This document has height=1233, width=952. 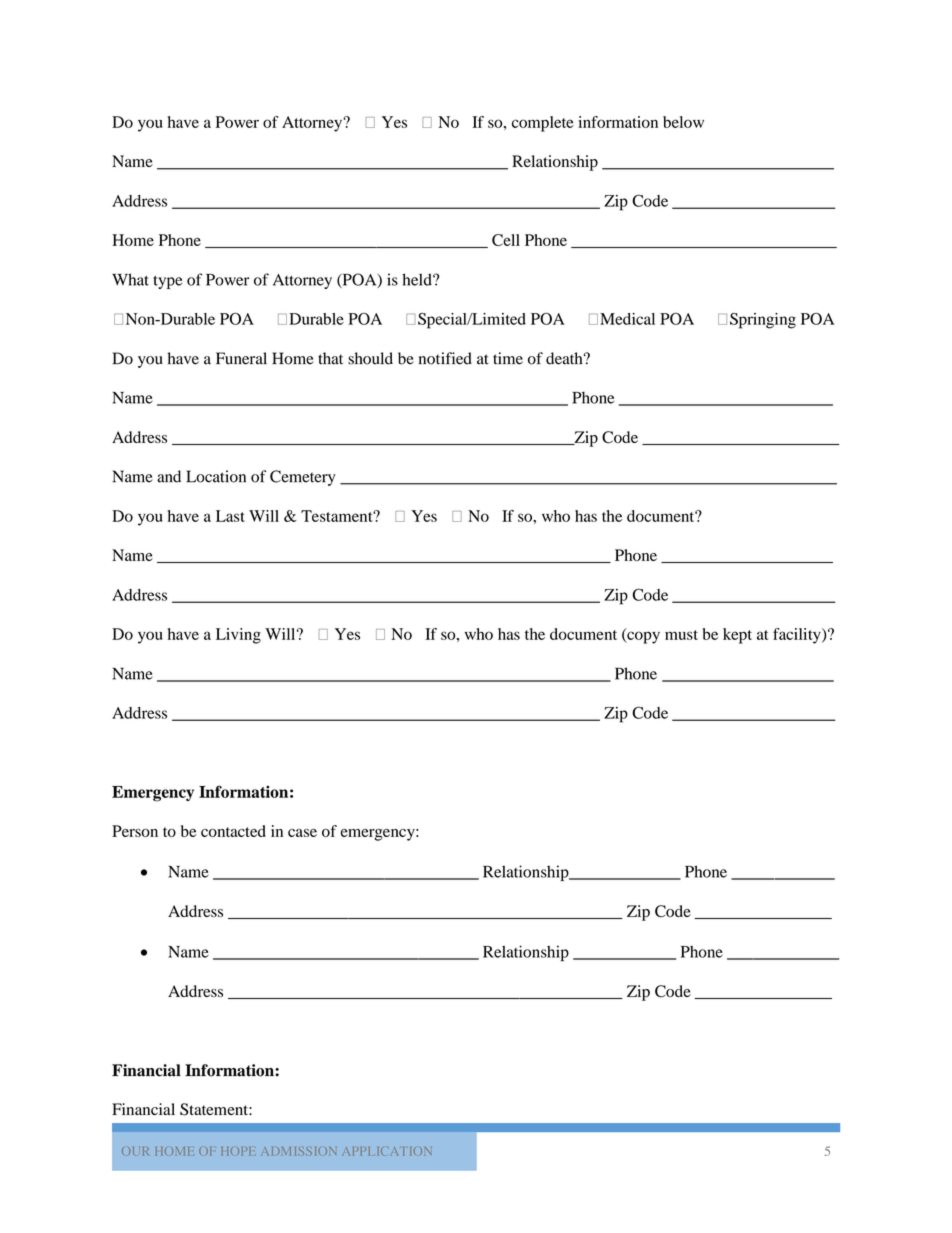 I want to click on ADMISSION, so click(x=299, y=1151).
